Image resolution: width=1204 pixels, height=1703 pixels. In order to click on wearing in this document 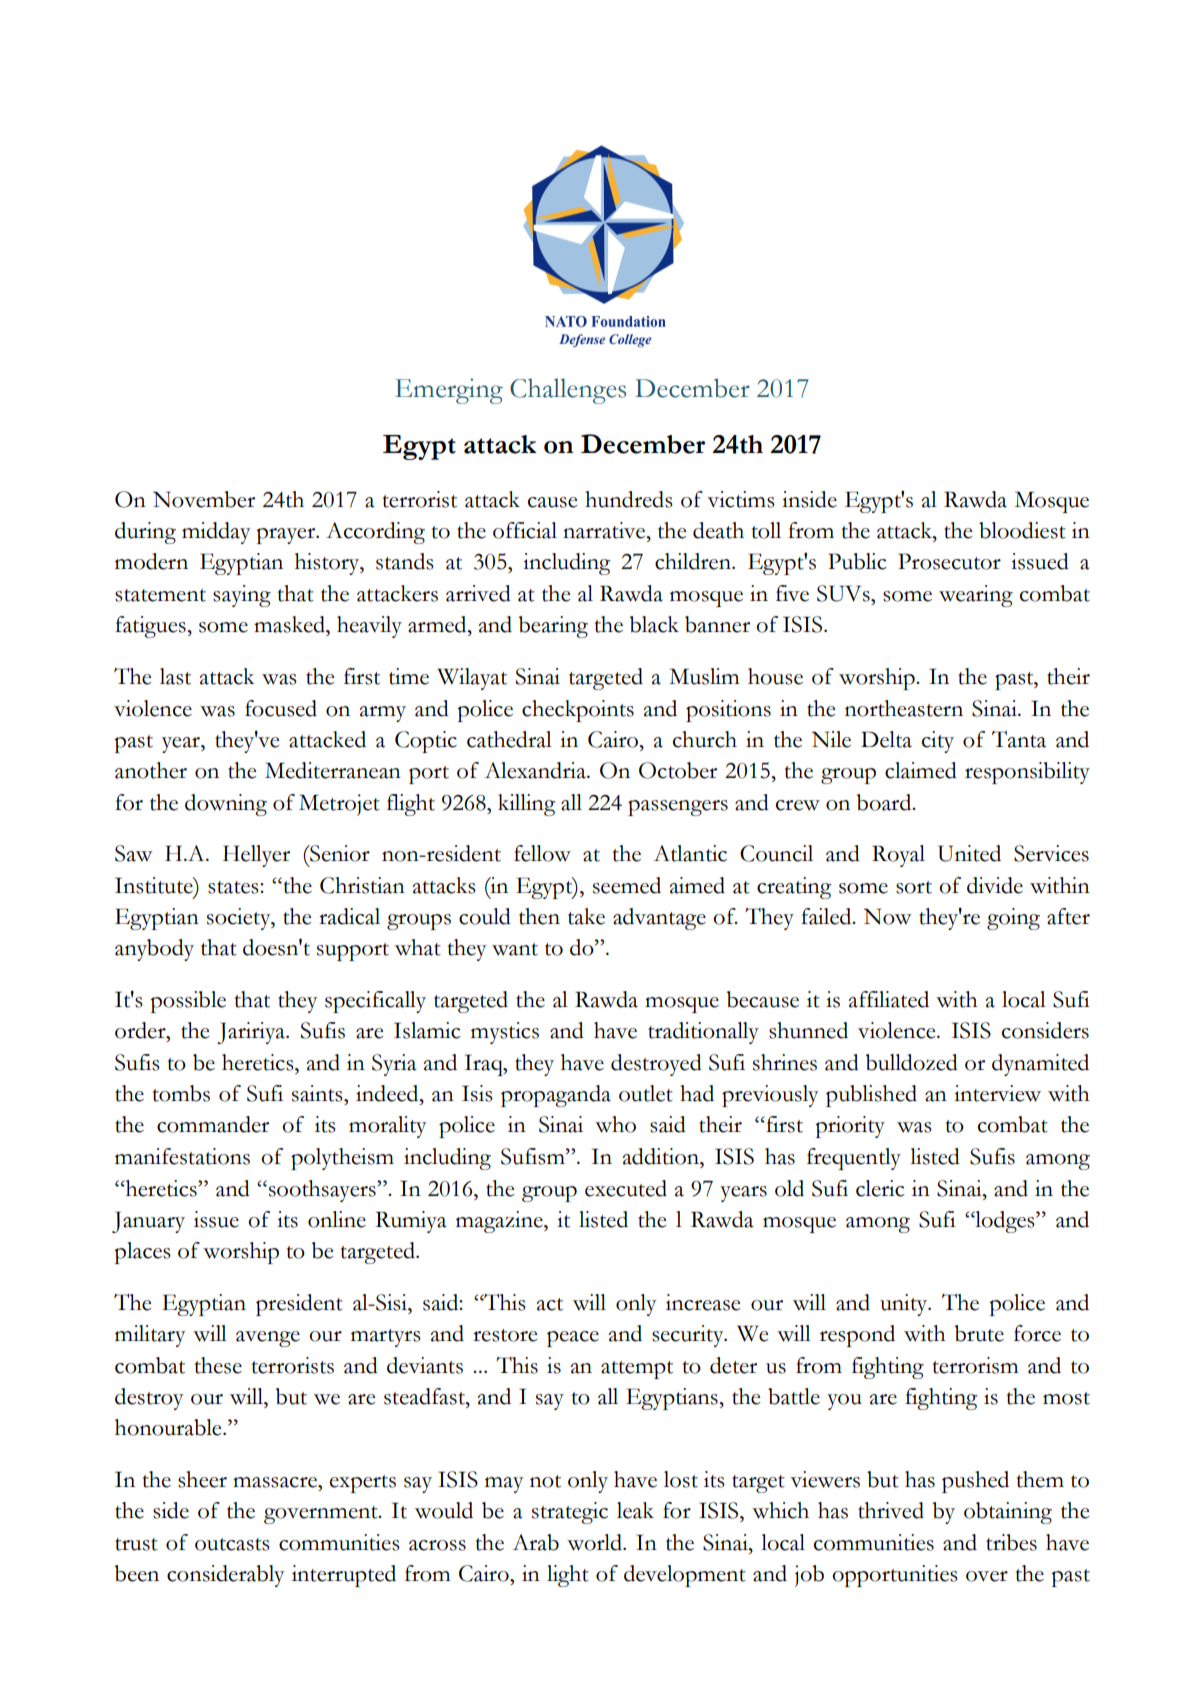, I will do `click(976, 596)`.
